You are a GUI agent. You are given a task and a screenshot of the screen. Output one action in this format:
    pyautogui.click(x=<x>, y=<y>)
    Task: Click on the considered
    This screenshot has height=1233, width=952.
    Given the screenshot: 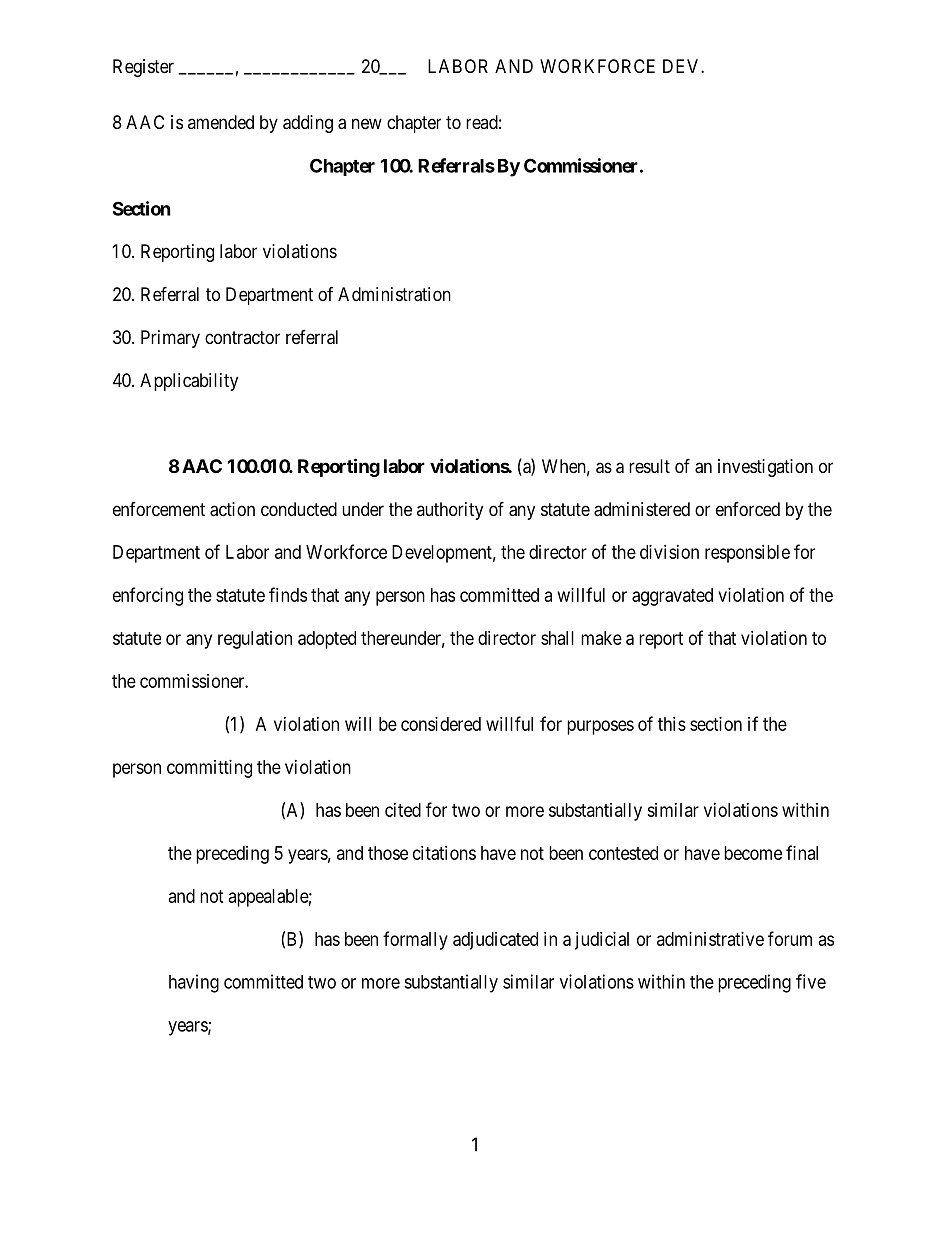 What is the action you would take?
    pyautogui.click(x=441, y=724)
